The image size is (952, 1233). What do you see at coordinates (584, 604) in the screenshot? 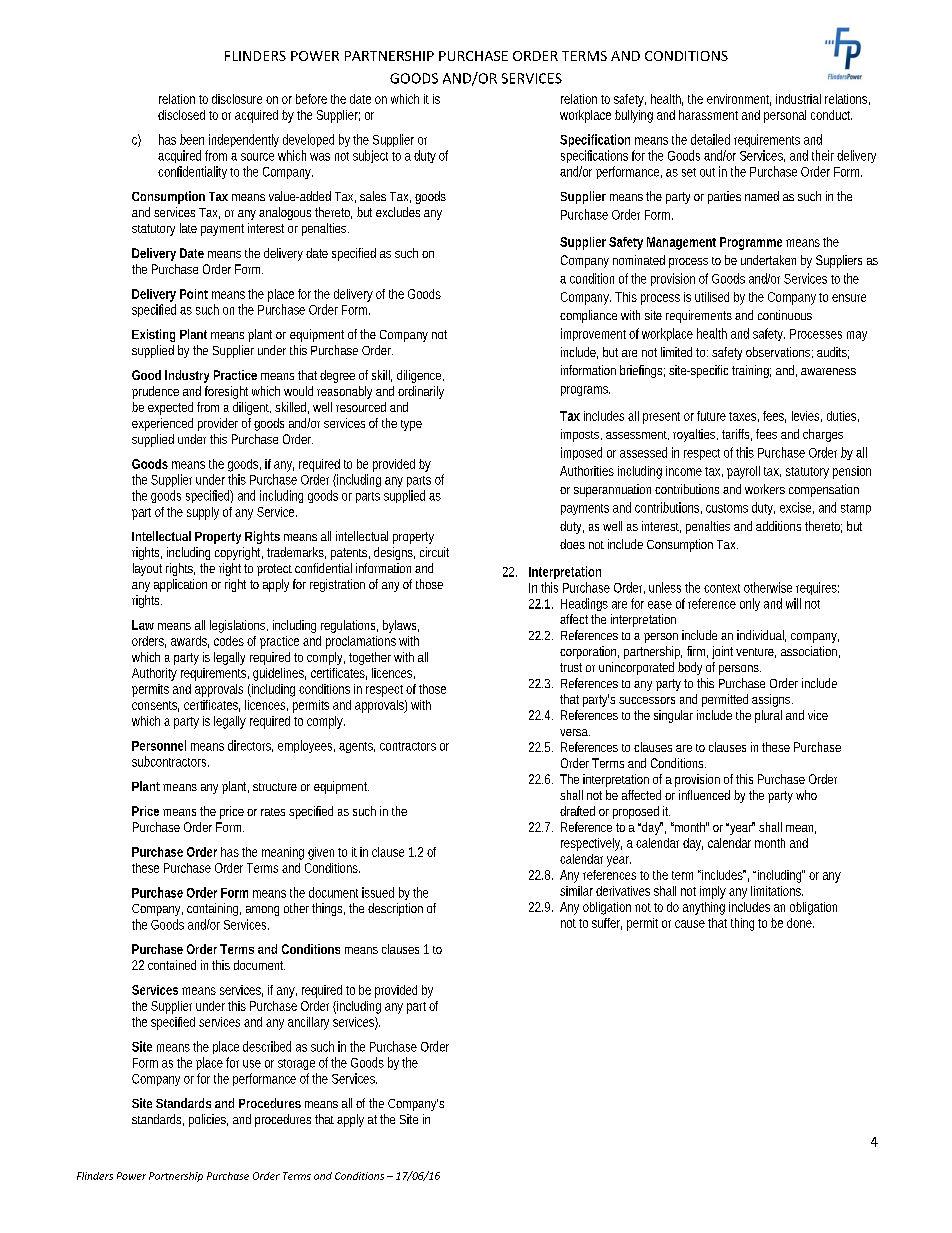
I see `Headings` at bounding box center [584, 604].
